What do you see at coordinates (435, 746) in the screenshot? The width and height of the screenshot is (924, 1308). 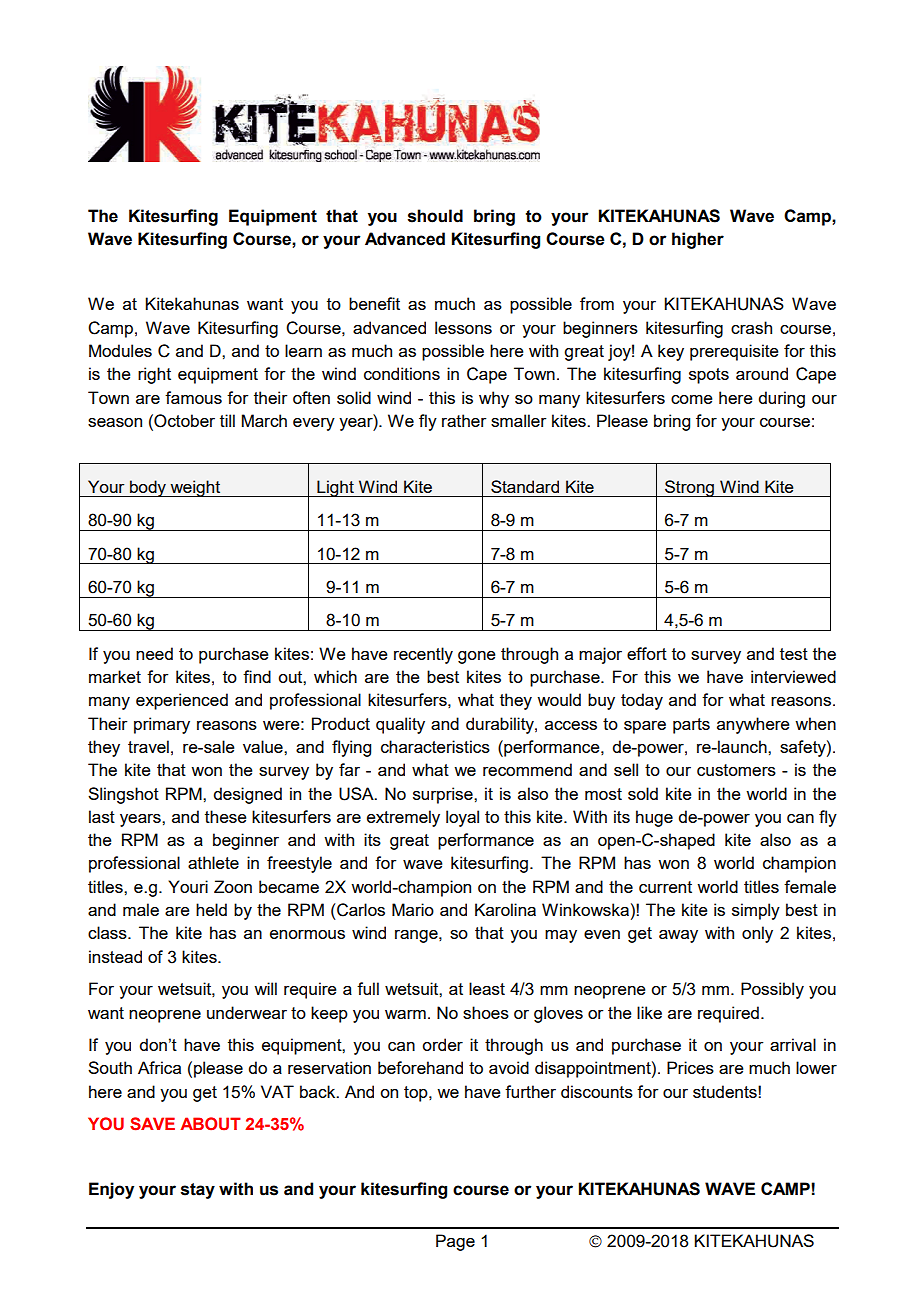 I see `characteristics` at bounding box center [435, 746].
